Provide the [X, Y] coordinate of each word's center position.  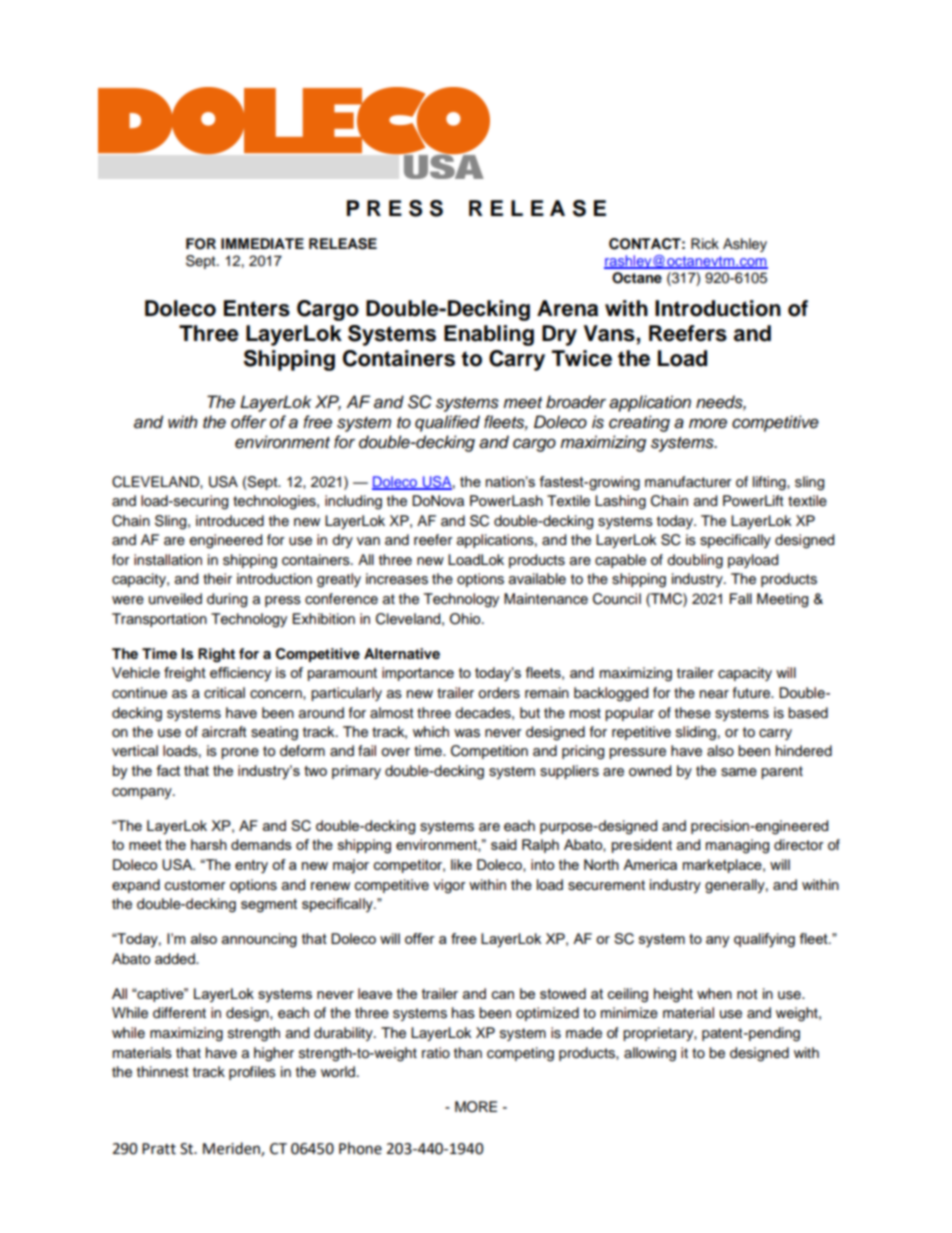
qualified [447, 423]
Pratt [159, 1149]
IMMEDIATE [262, 243]
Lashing [620, 502]
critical [224, 693]
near [714, 694]
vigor [449, 886]
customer [195, 885]
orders [499, 693]
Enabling [489, 335]
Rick [705, 243]
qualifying [764, 940]
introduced [230, 521]
